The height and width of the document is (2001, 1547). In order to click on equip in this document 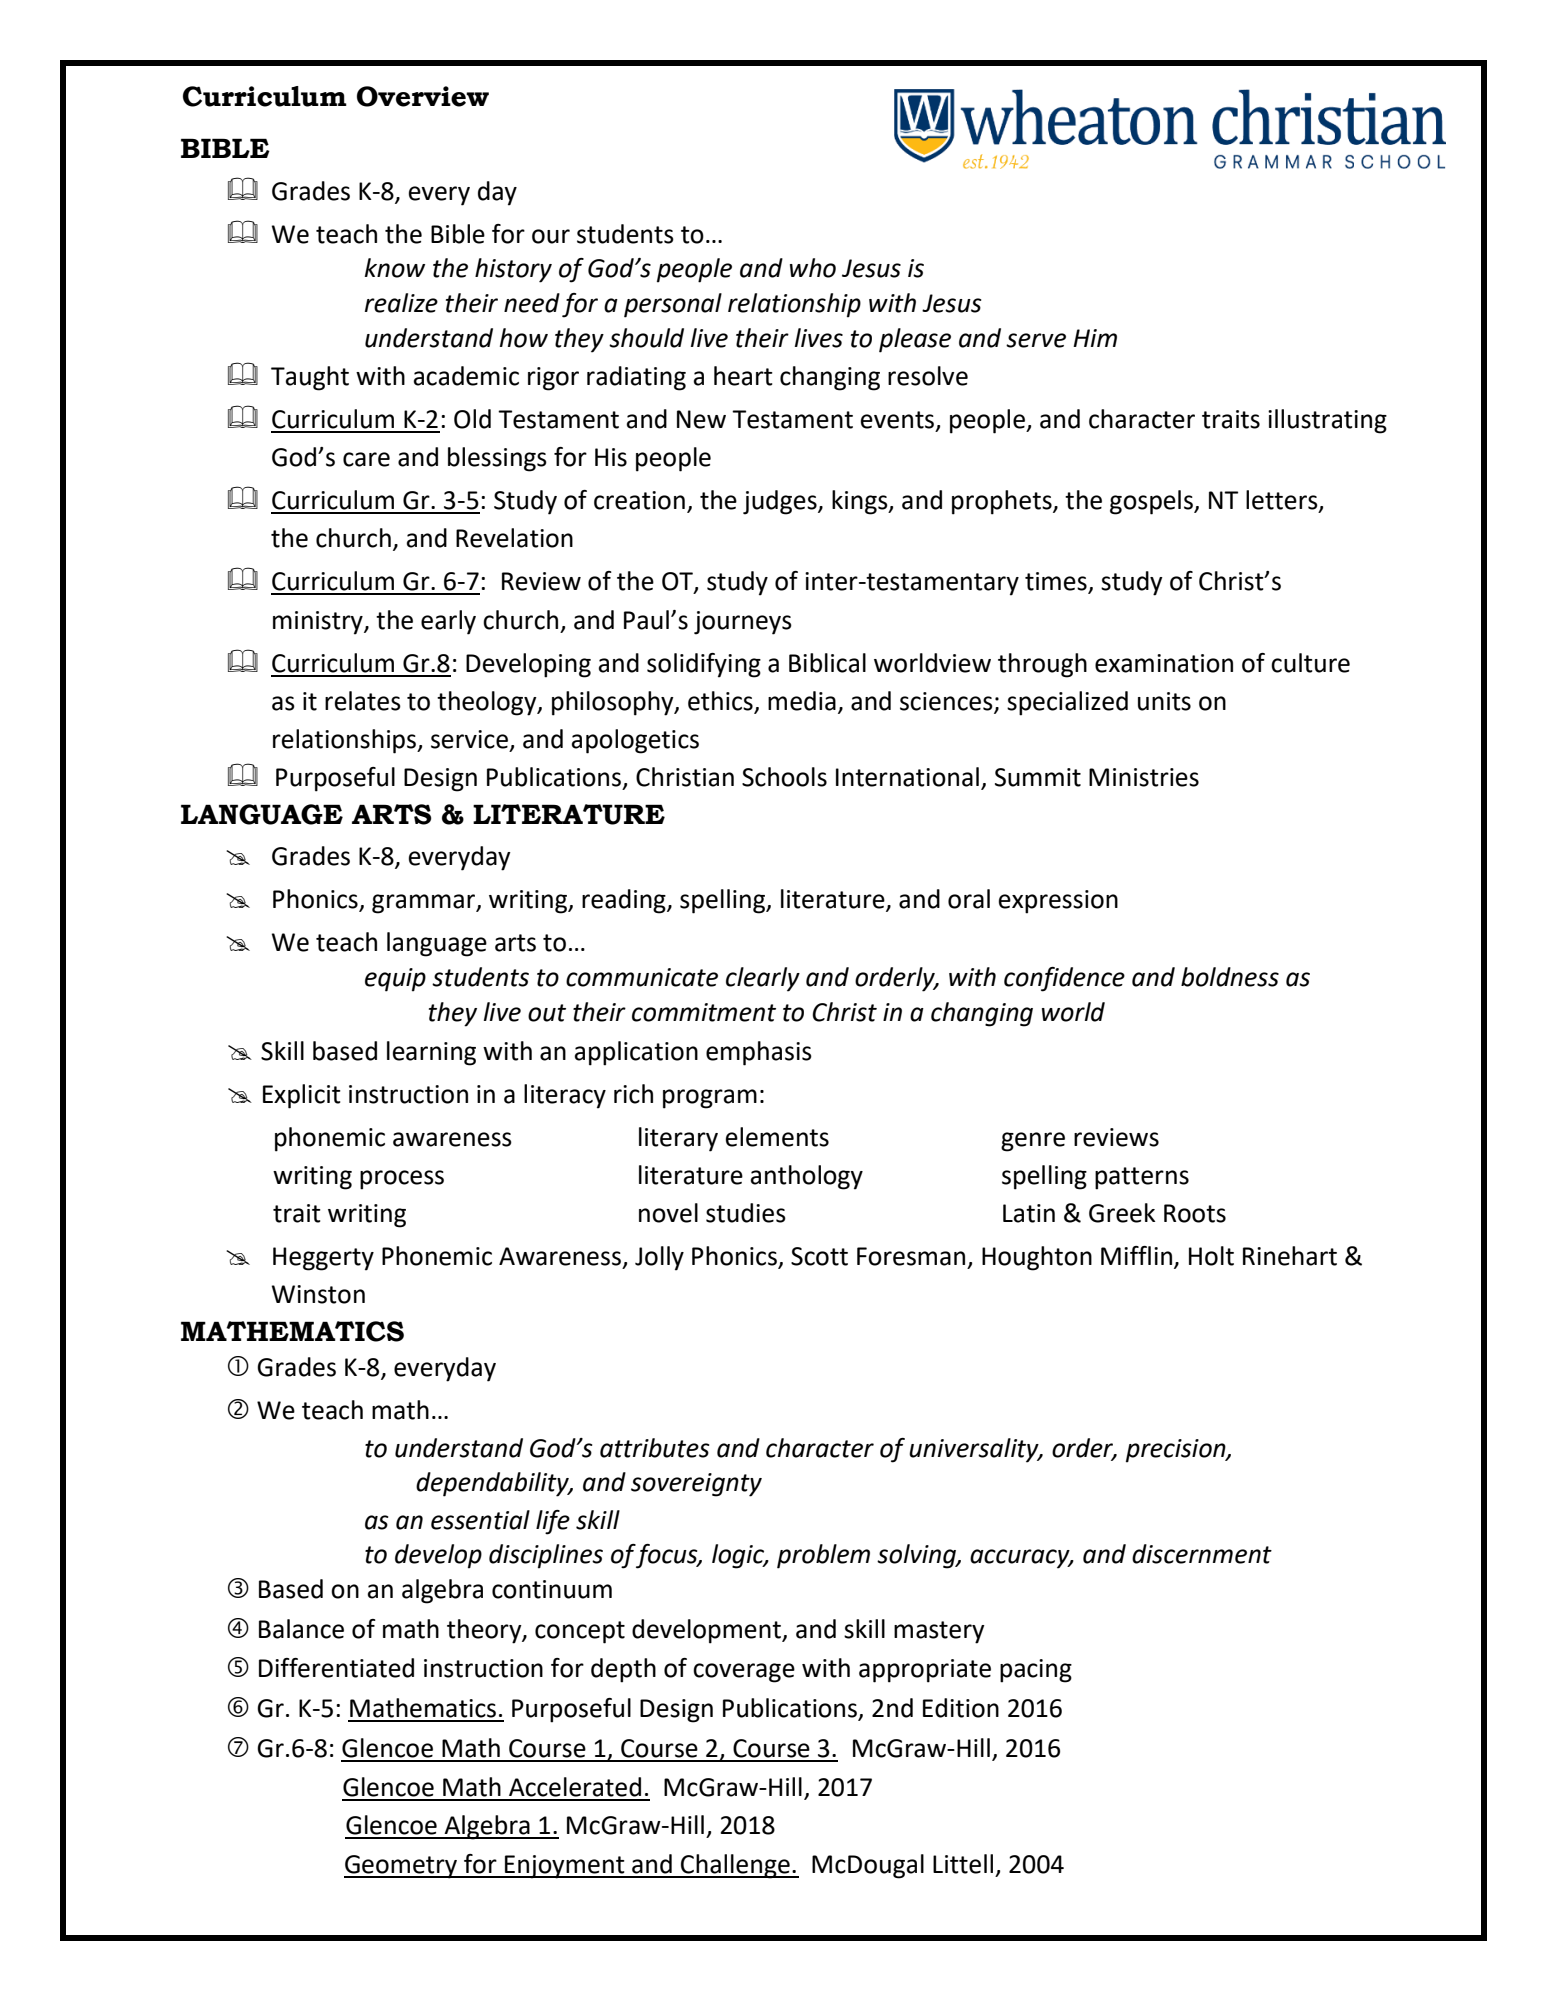, I will do `click(395, 980)`.
